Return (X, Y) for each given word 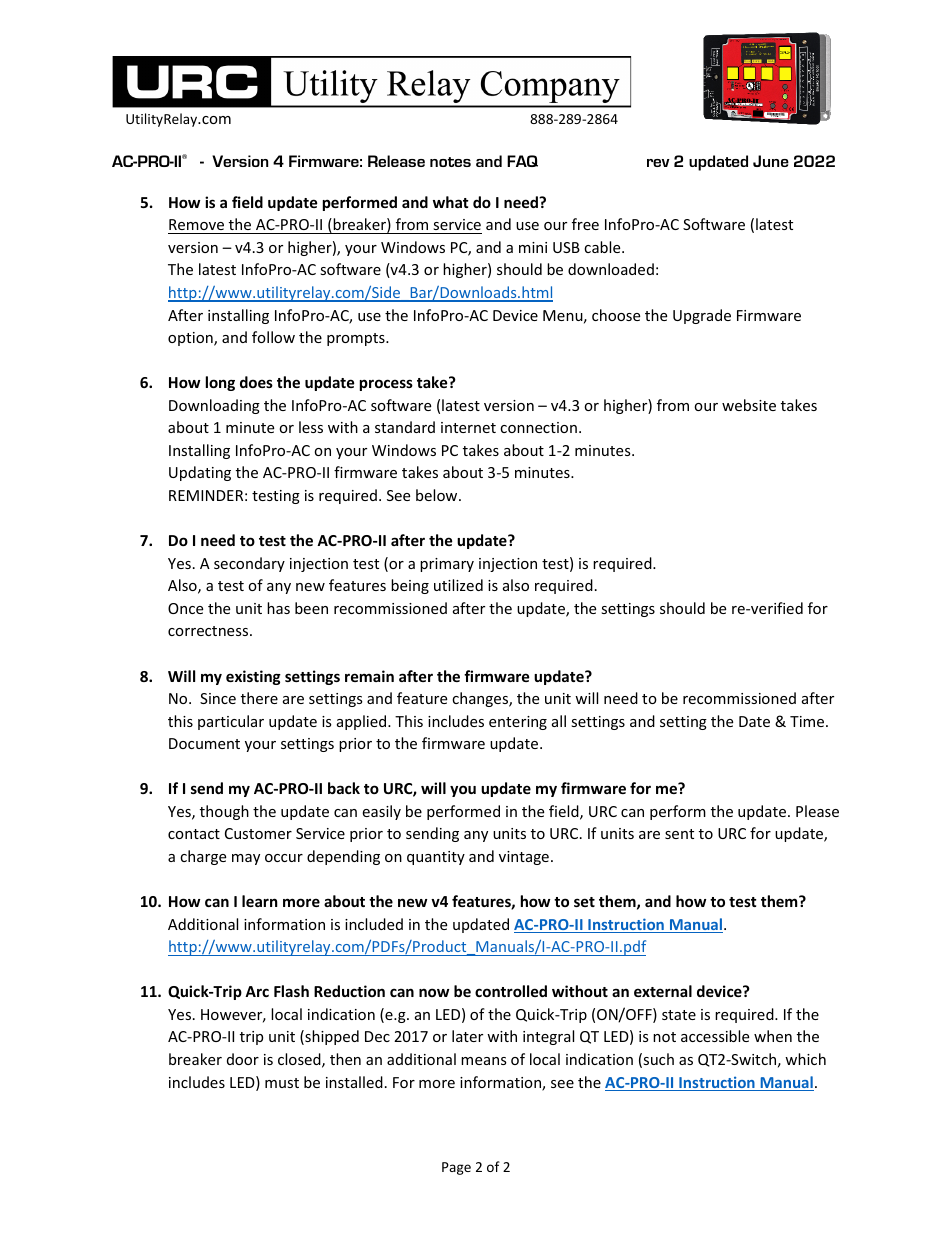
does (256, 382)
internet (468, 427)
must (282, 1083)
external (663, 991)
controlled (511, 991)
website (749, 405)
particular (231, 722)
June (771, 161)
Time (808, 721)
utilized (458, 585)
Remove (197, 226)
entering (518, 723)
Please (817, 811)
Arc (257, 991)
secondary (249, 564)
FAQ (522, 161)
